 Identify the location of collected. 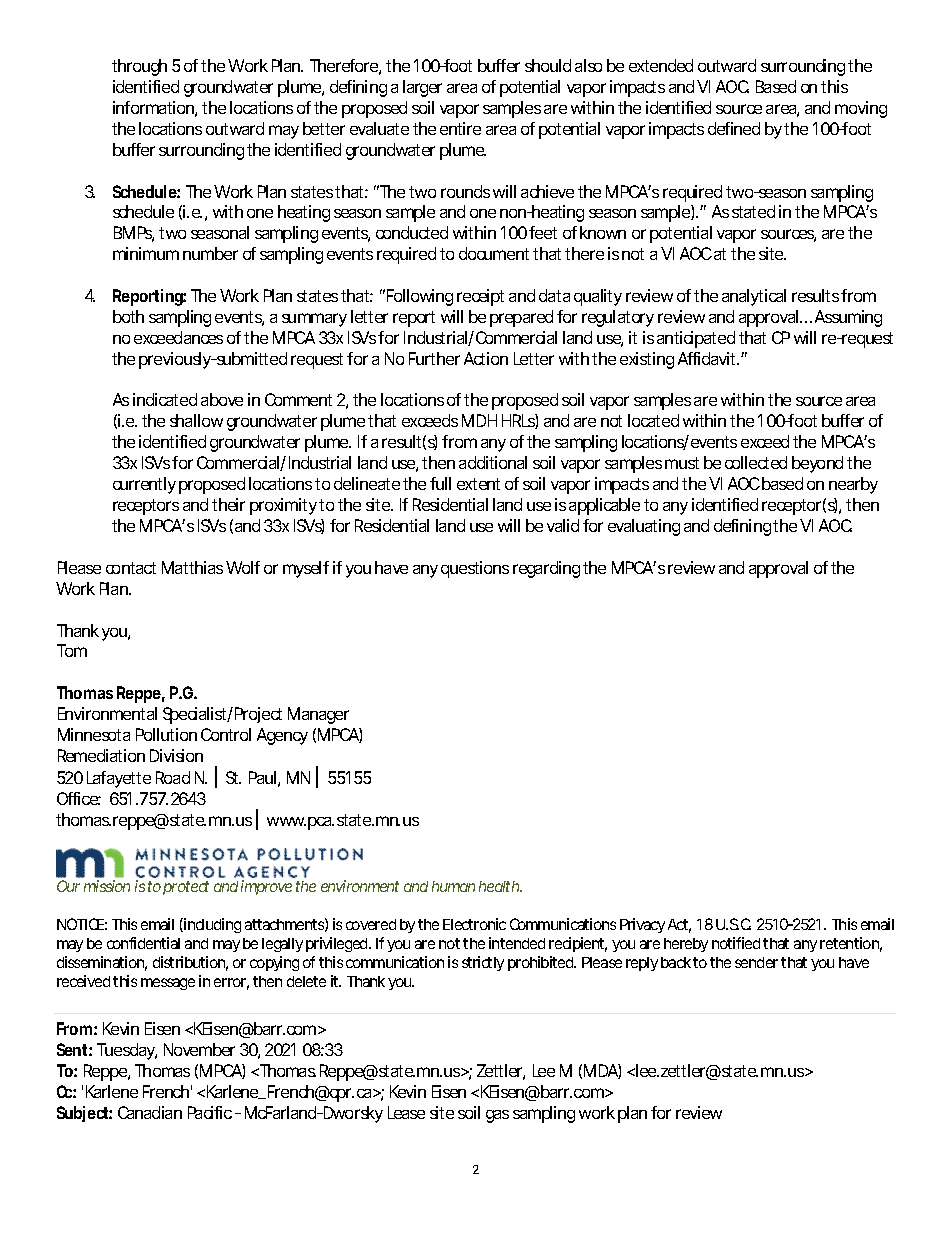
(756, 462).
